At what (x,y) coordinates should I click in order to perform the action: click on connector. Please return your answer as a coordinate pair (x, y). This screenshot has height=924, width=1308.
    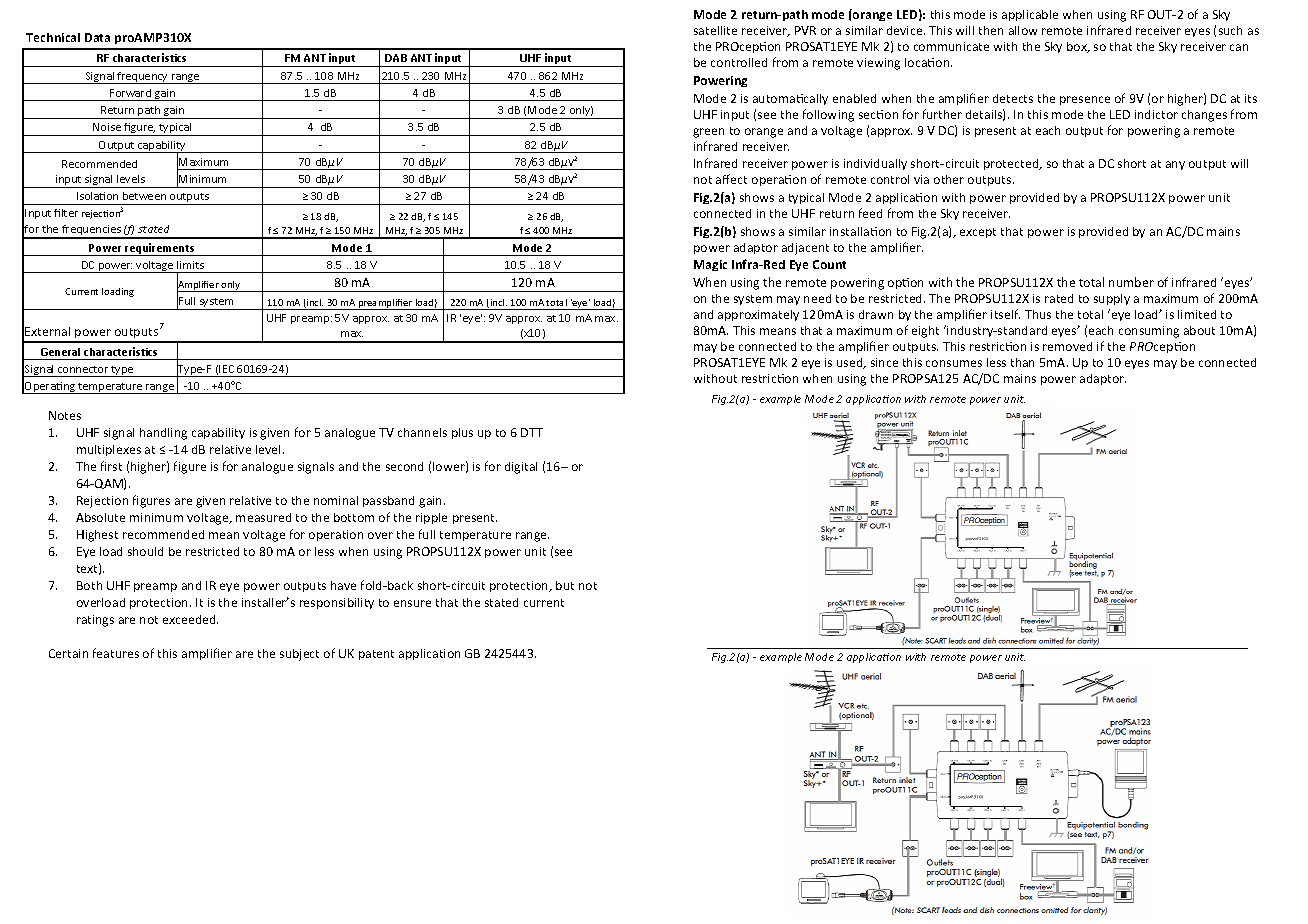
    Looking at the image, I should click on (83, 369).
